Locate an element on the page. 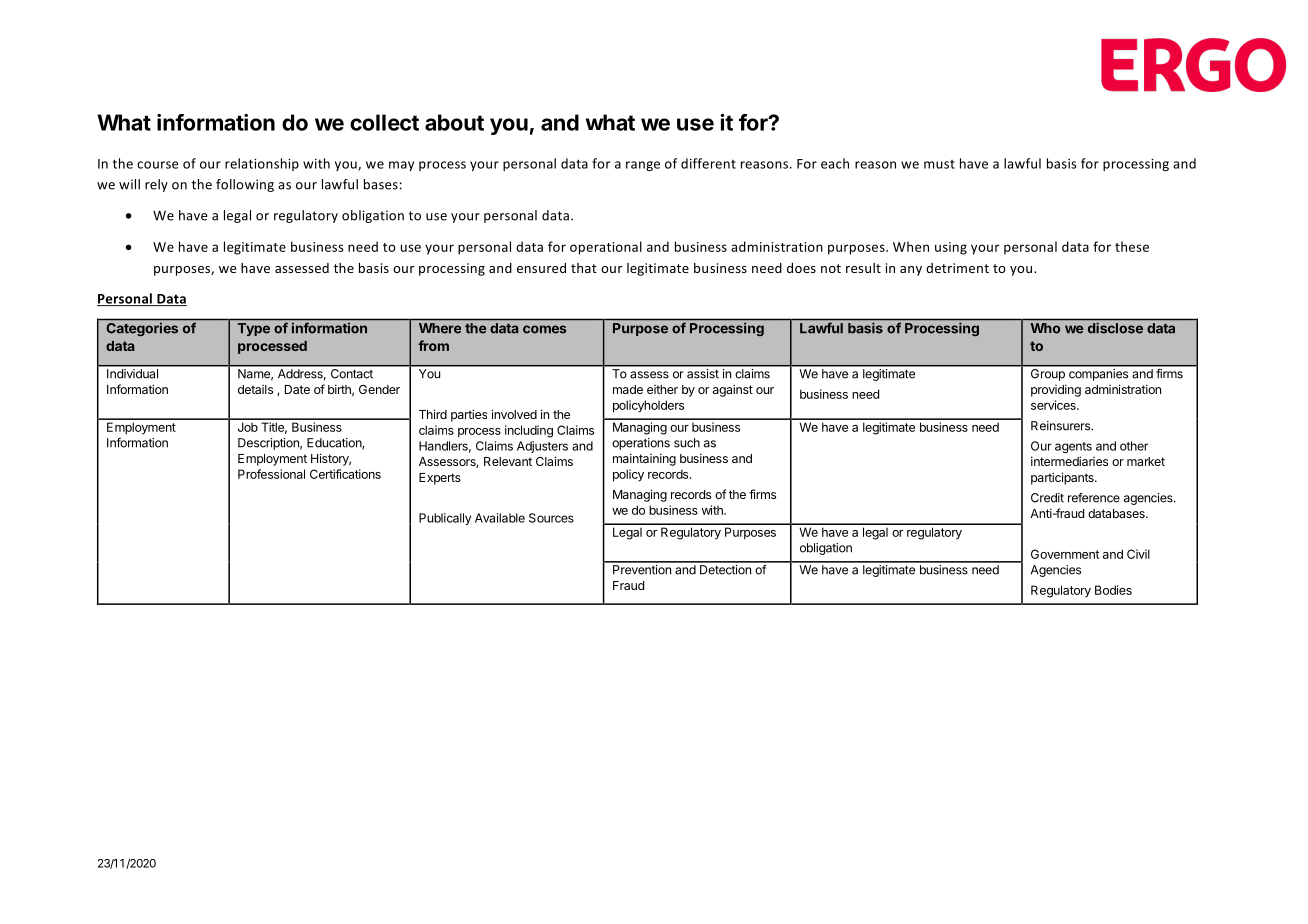 This page has height=924, width=1308. relationship is located at coordinates (262, 164).
